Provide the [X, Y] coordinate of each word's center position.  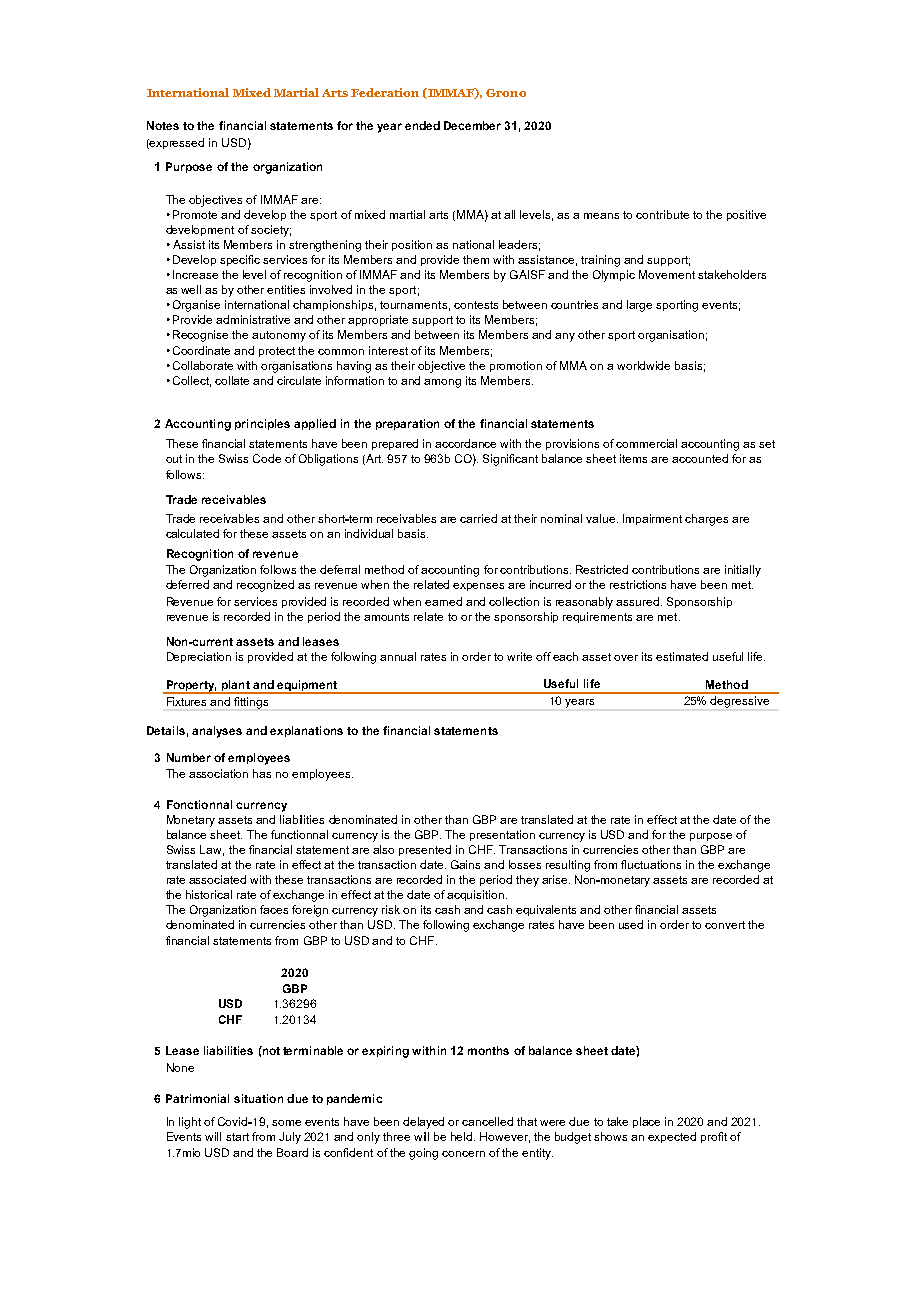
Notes [163, 125]
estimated [682, 656]
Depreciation [199, 657]
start [237, 1137]
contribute [662, 214]
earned [443, 601]
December [472, 125]
